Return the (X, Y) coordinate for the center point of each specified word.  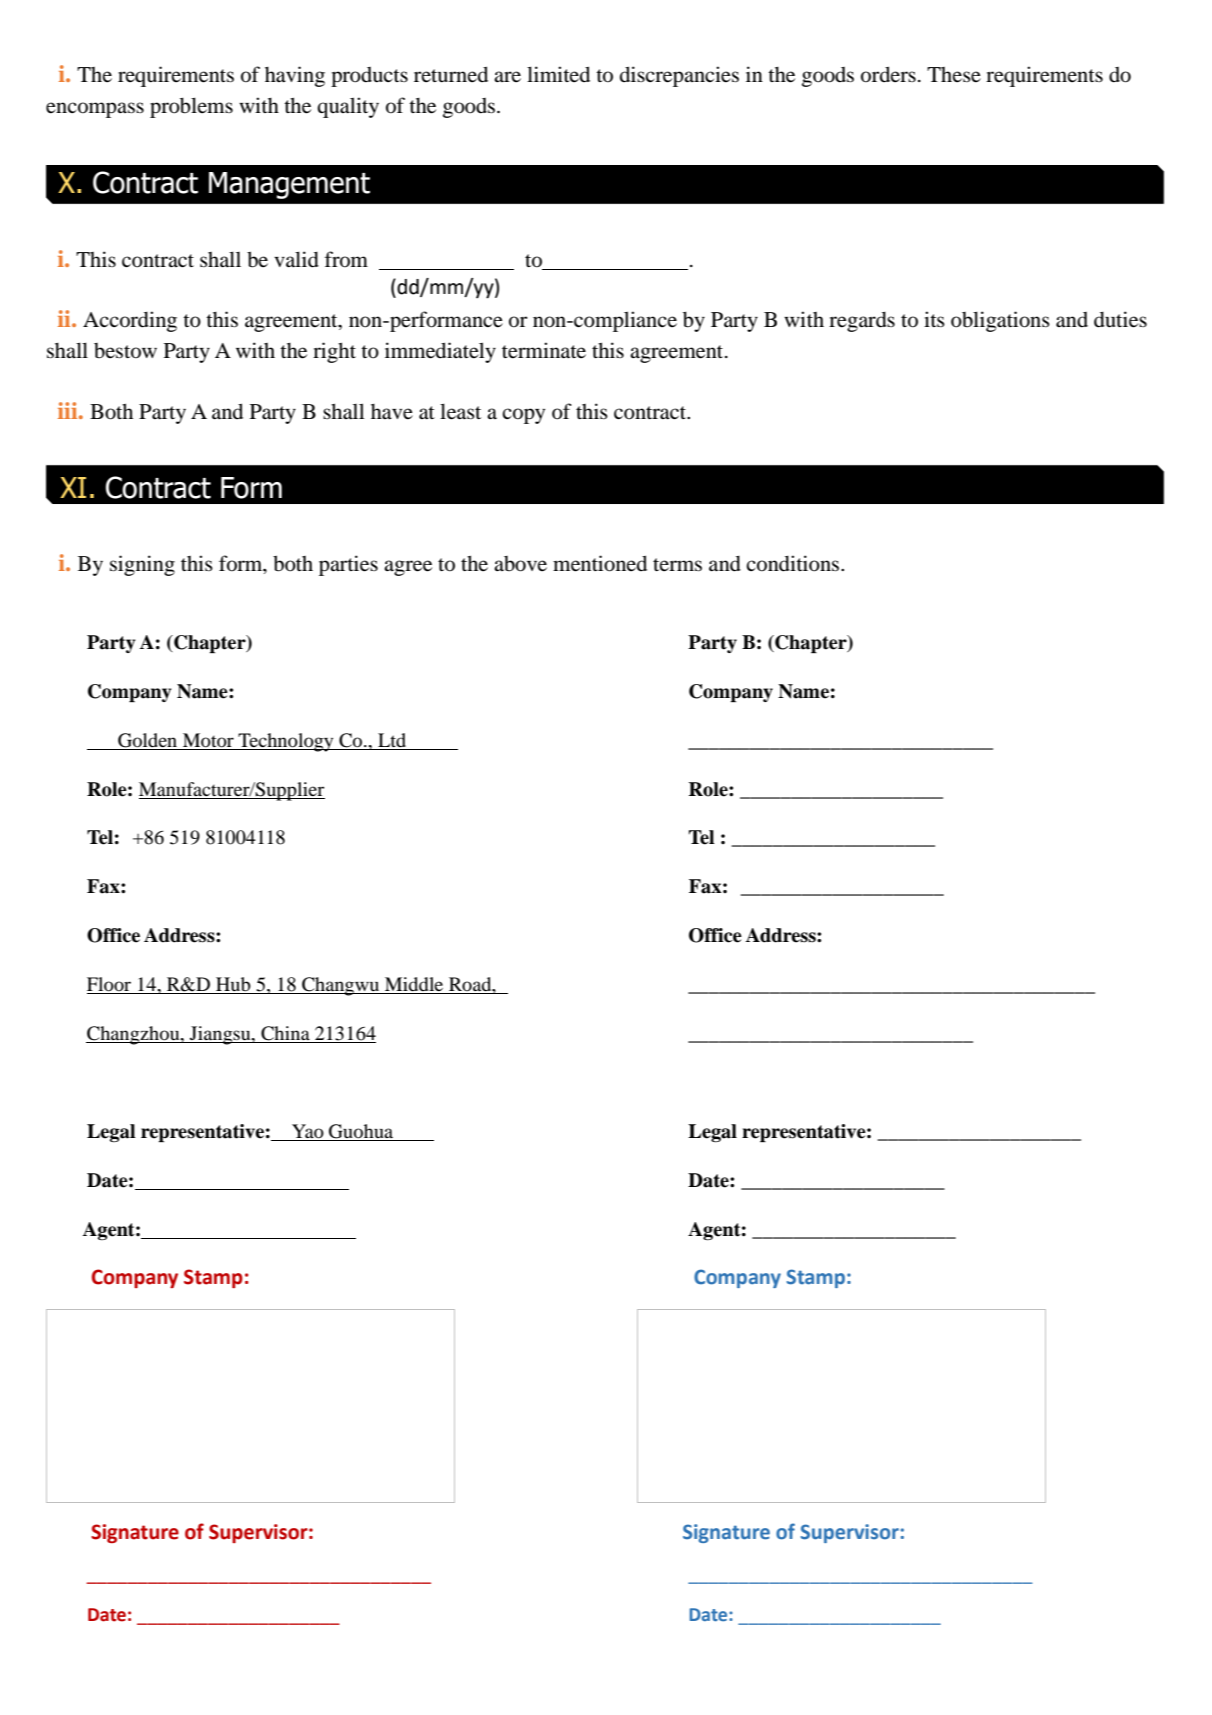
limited (558, 74)
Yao (308, 1131)
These (954, 75)
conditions (794, 563)
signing (142, 565)
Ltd (392, 740)
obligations (1000, 321)
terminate (544, 350)
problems (191, 107)
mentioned (600, 563)
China (285, 1034)
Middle (414, 985)
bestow (125, 351)
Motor (208, 740)
